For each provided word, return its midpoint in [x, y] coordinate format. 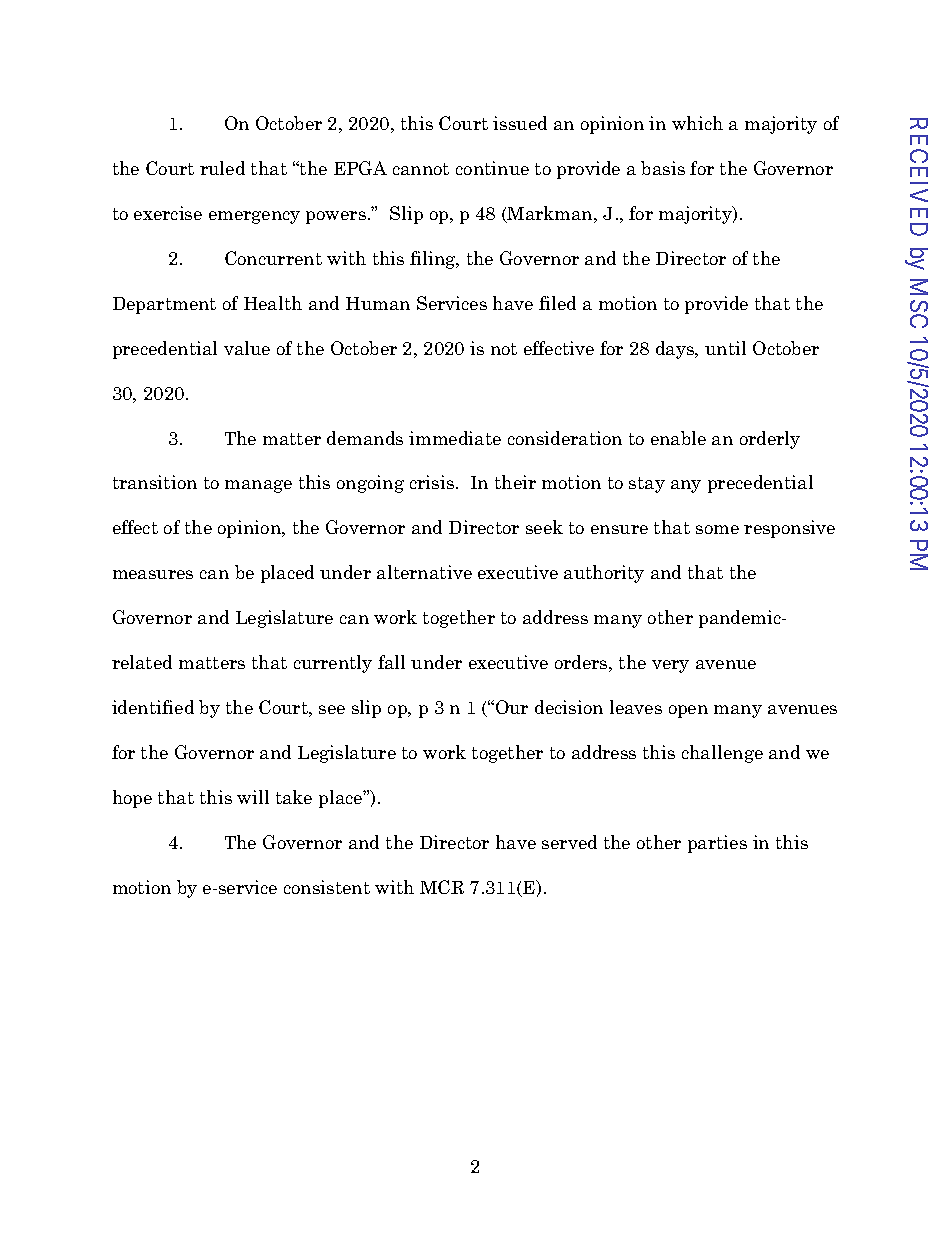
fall [391, 662]
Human [378, 303]
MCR [442, 887]
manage [258, 486]
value [247, 348]
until [725, 348]
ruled [222, 168]
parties [717, 844]
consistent [327, 887]
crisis [432, 482]
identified [153, 707]
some [717, 529]
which [697, 123]
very [670, 666]
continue [492, 168]
